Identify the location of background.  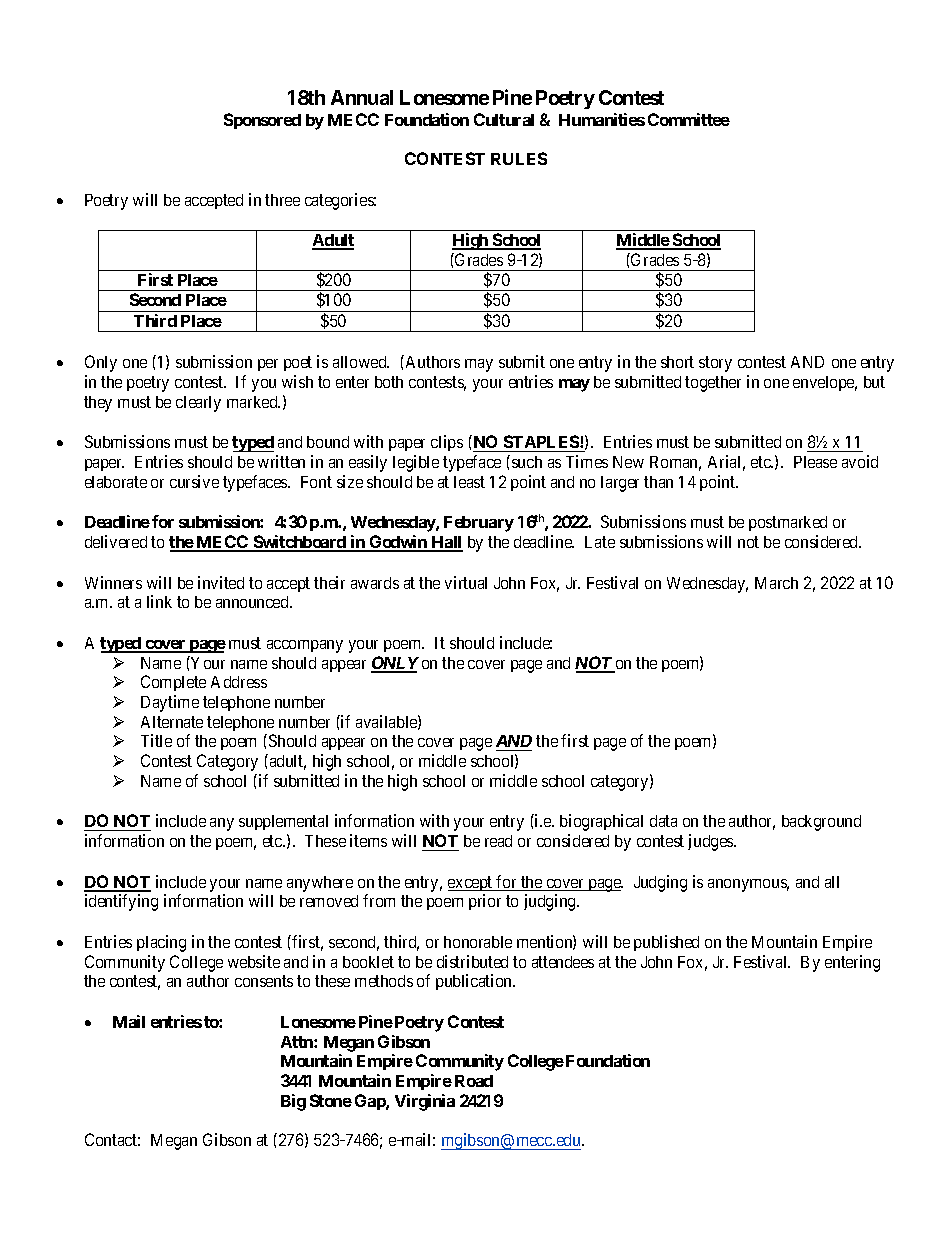
(821, 823).
